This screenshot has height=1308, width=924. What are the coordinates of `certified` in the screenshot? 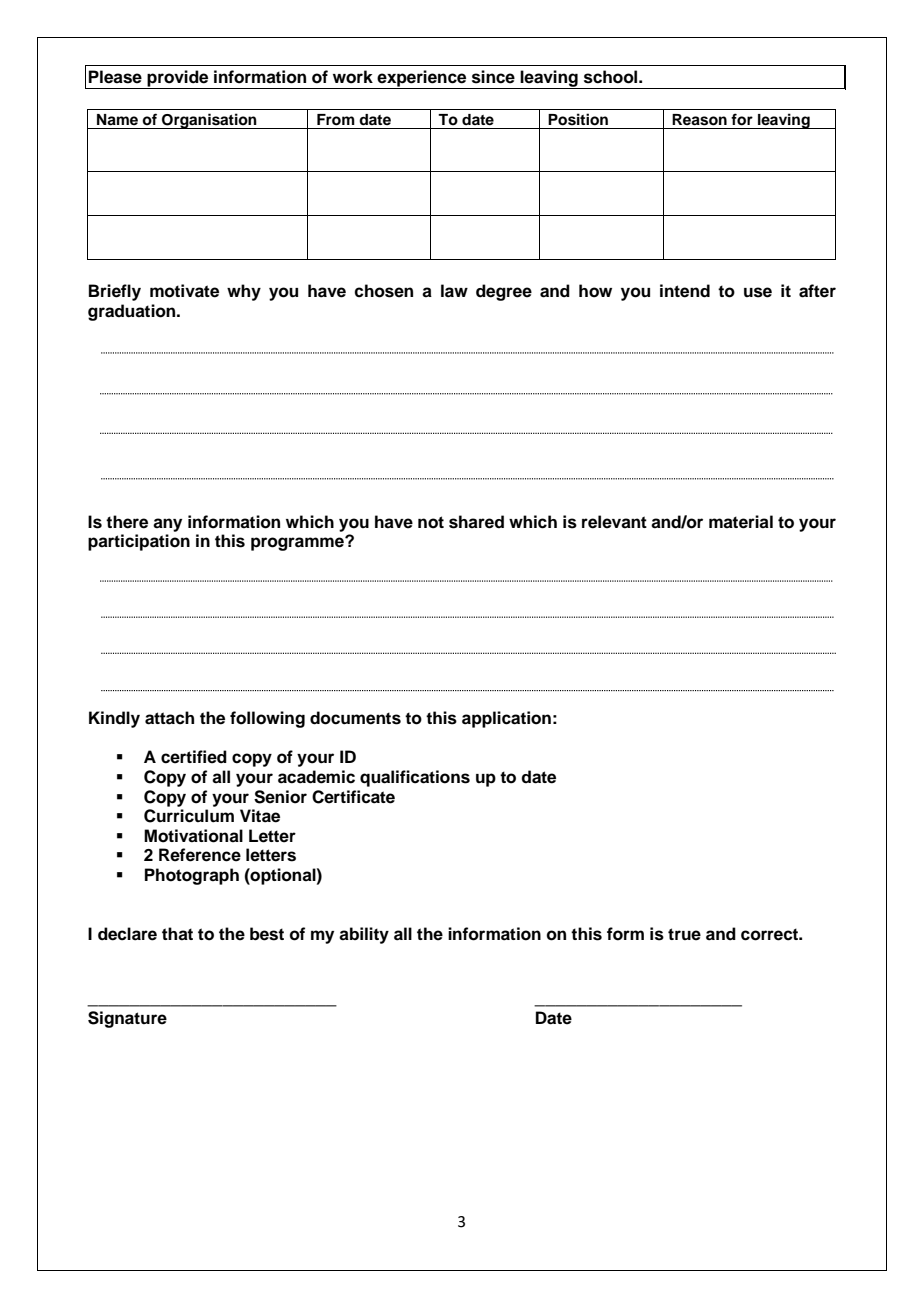 It's located at (194, 757).
